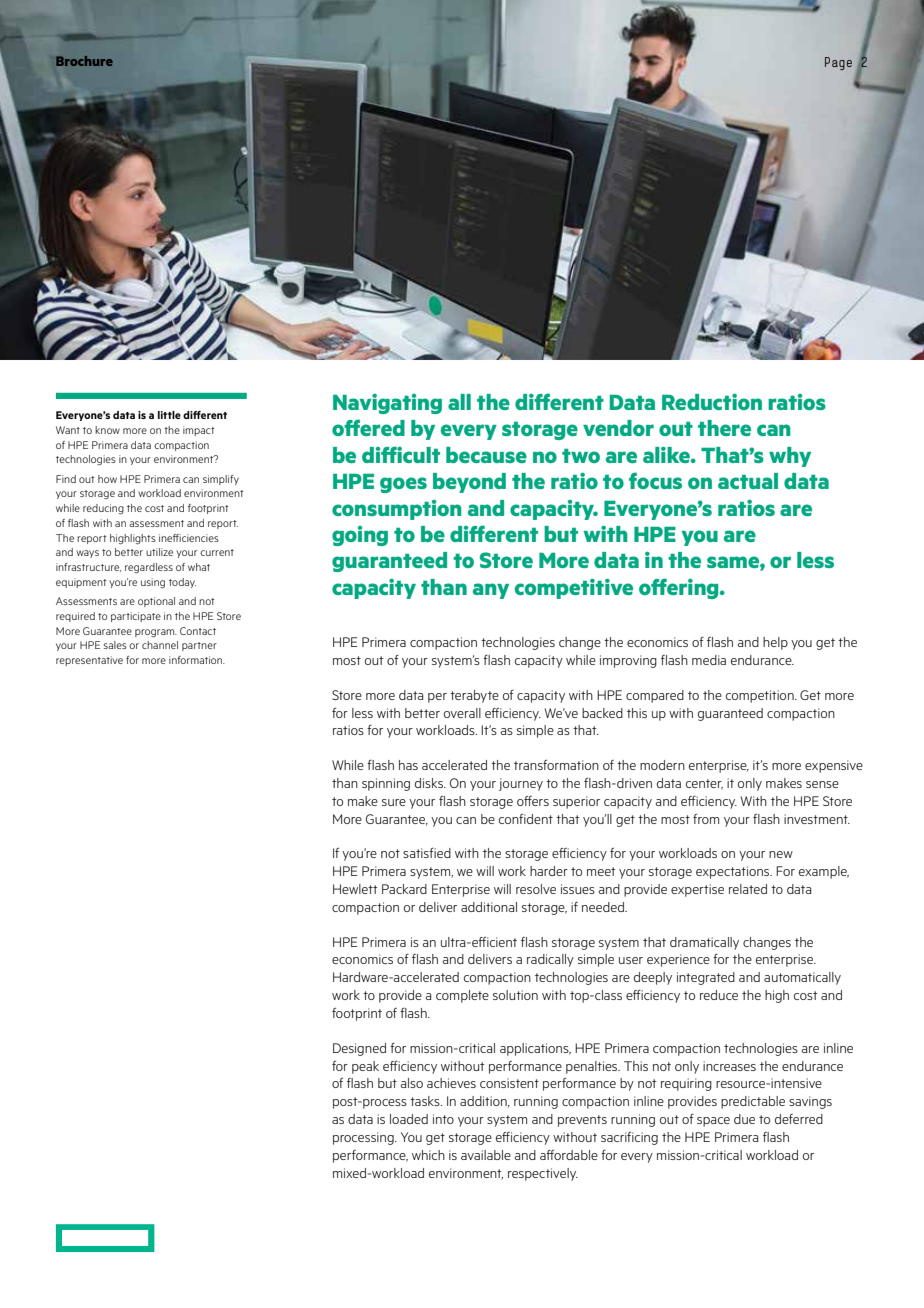 This screenshot has height=1308, width=924. Describe the element at coordinates (712, 402) in the screenshot. I see `Reduction` at that location.
